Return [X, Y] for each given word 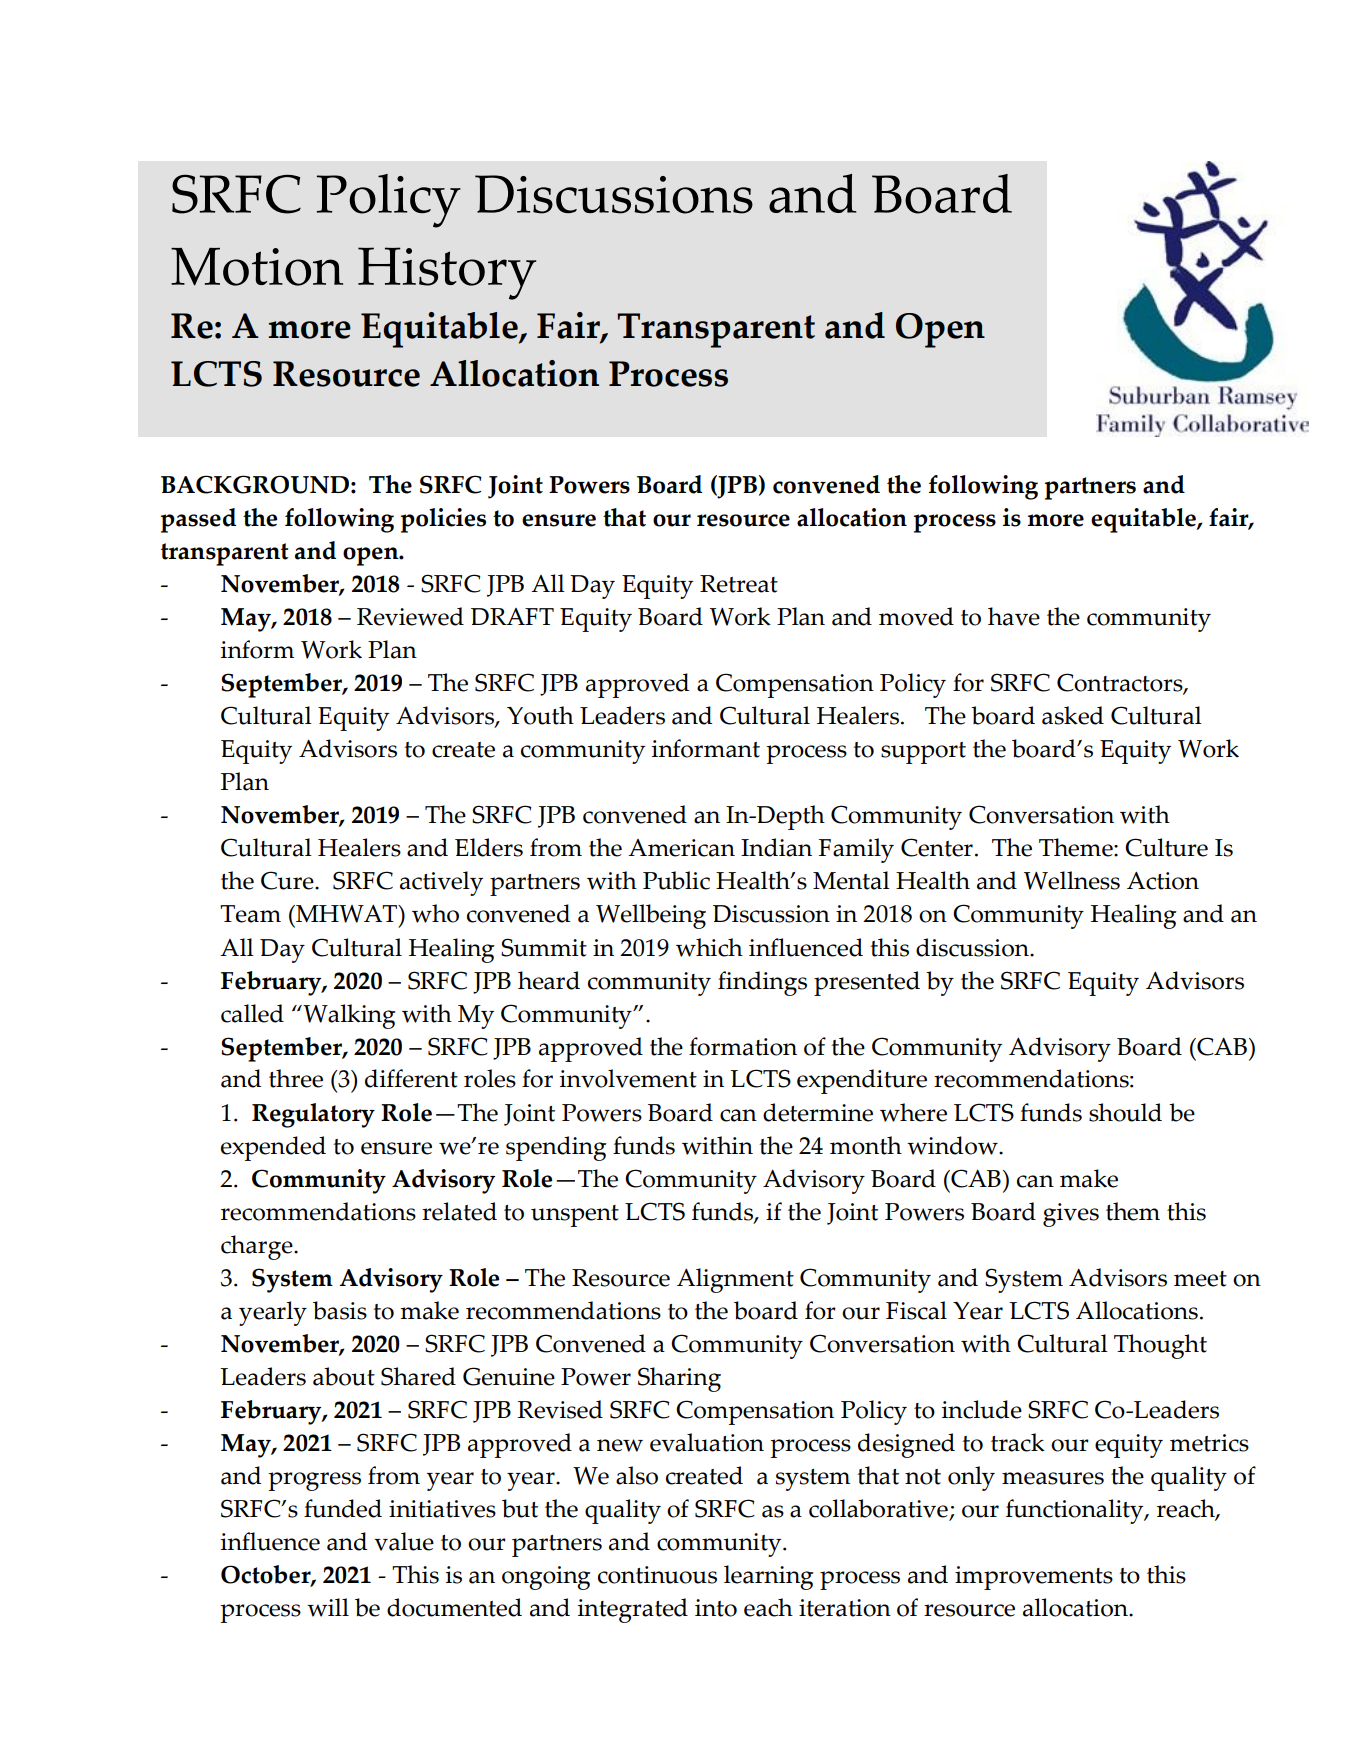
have [1014, 616]
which [709, 947]
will [328, 1607]
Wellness [1072, 880]
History [447, 273]
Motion [257, 267]
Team [250, 914]
